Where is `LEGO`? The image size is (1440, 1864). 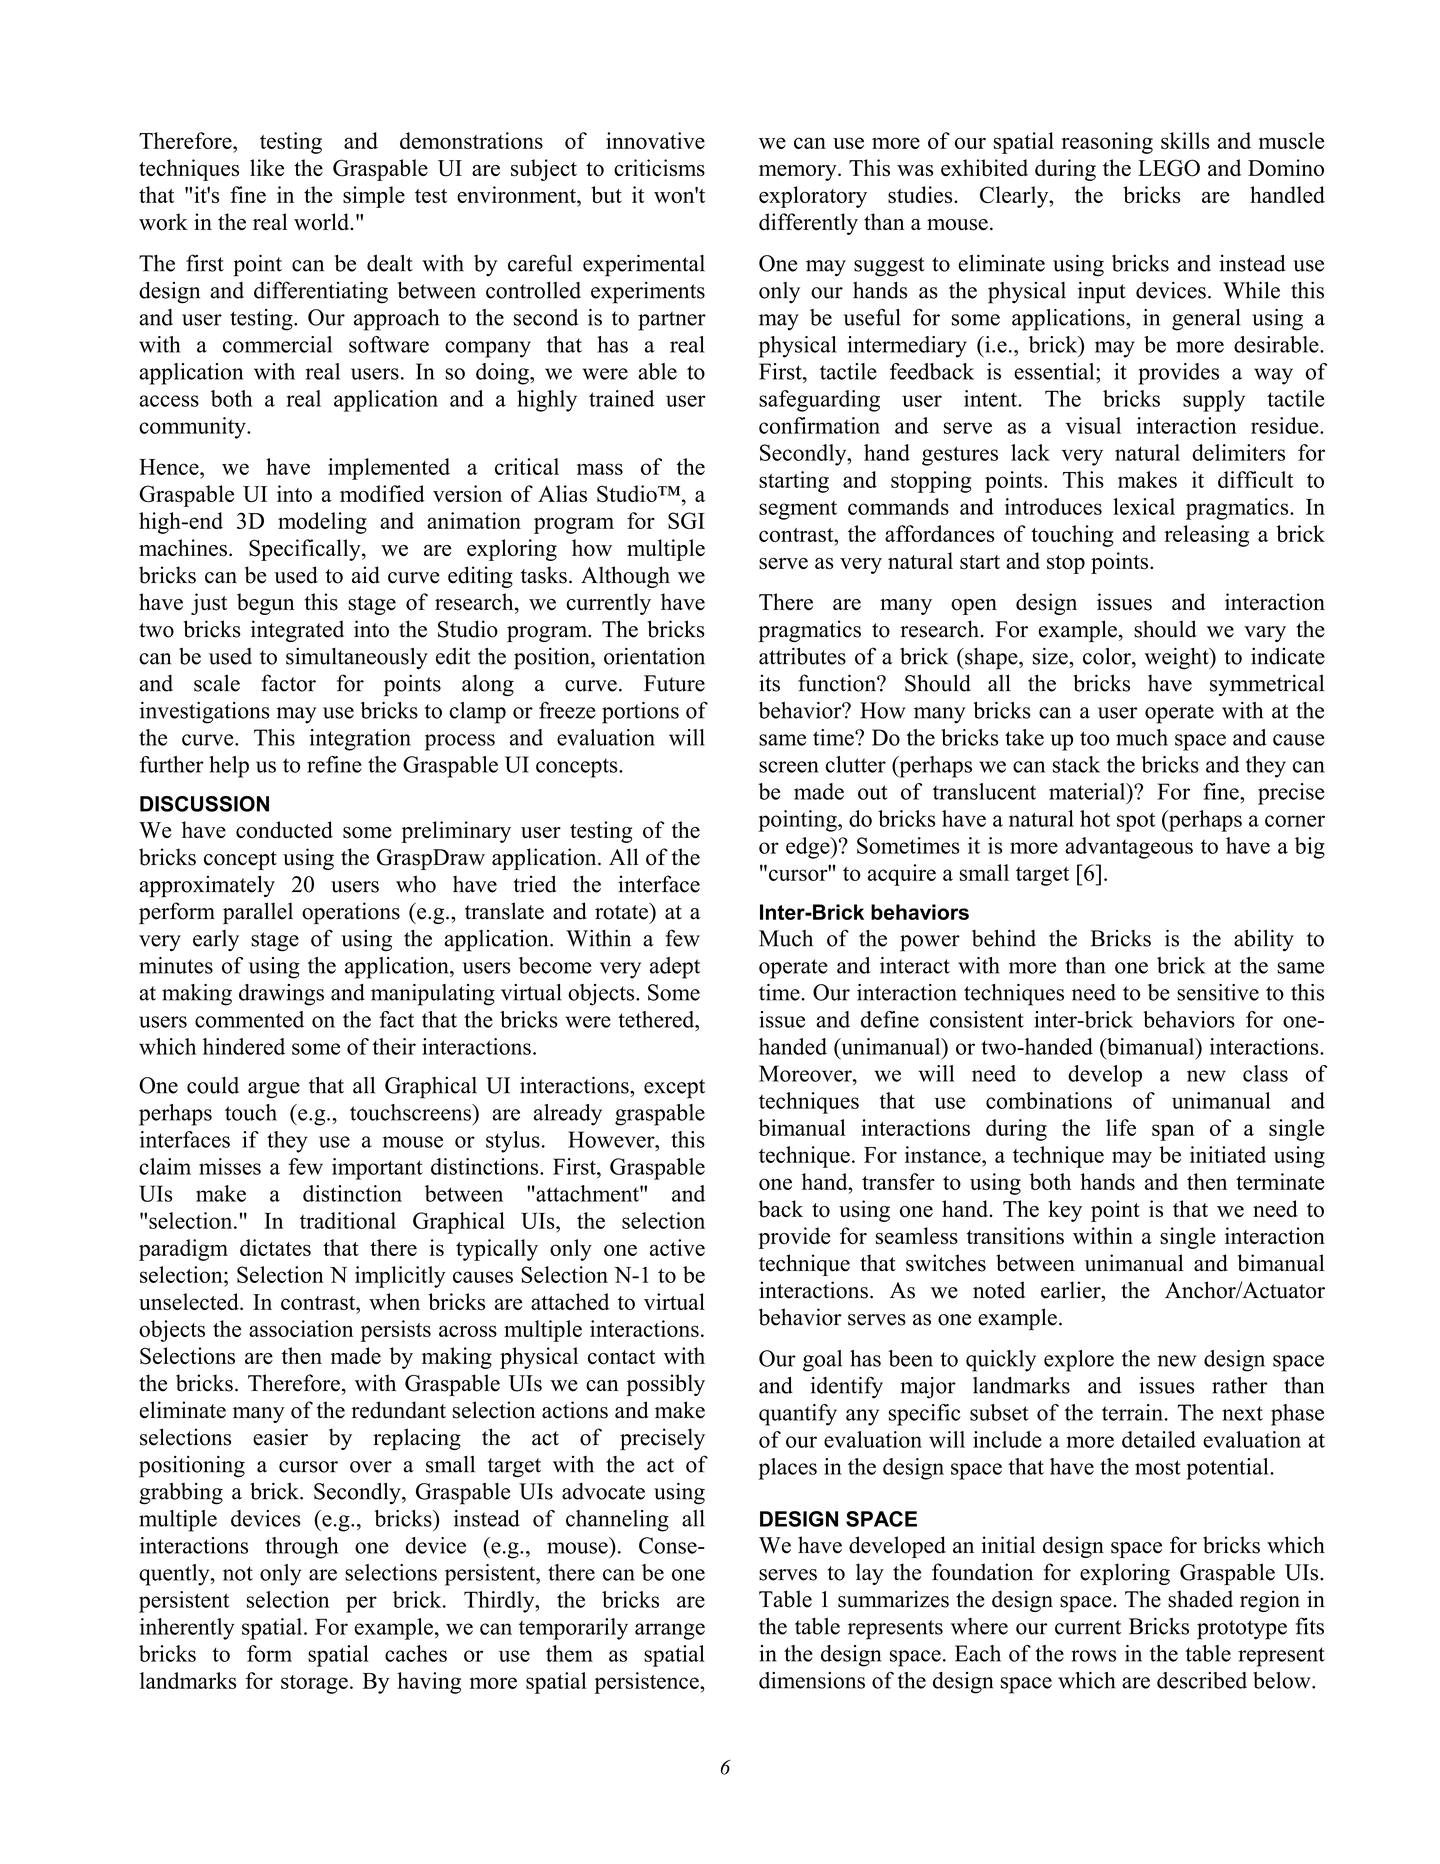
LEGO is located at coordinates (1169, 168).
